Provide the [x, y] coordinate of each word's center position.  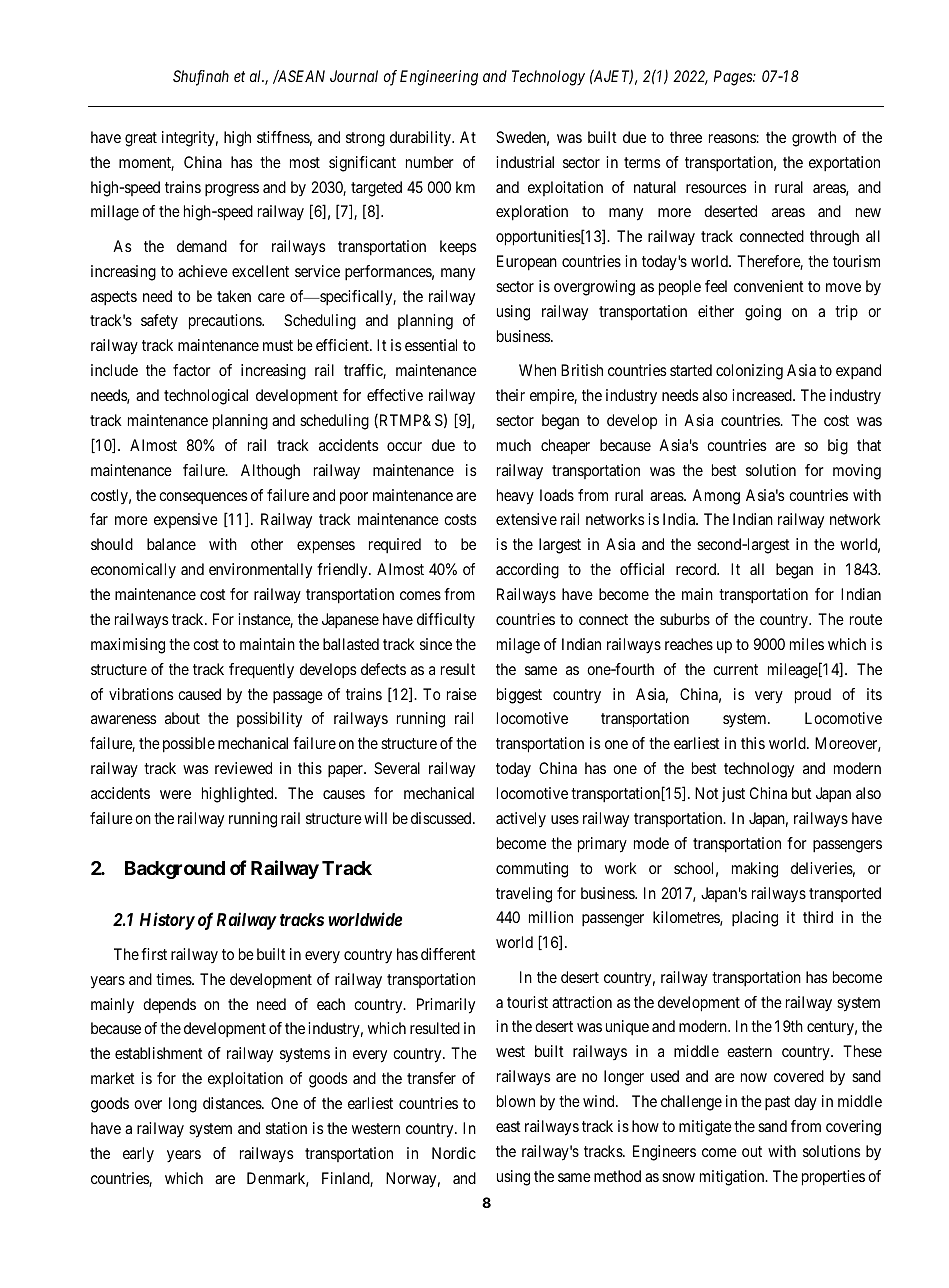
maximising [128, 646]
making [755, 870]
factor [192, 370]
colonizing [749, 372]
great [141, 139]
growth [814, 139]
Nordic [454, 1153]
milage [518, 646]
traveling [524, 895]
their [510, 395]
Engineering [439, 78]
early [138, 1154]
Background [175, 870]
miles [807, 644]
